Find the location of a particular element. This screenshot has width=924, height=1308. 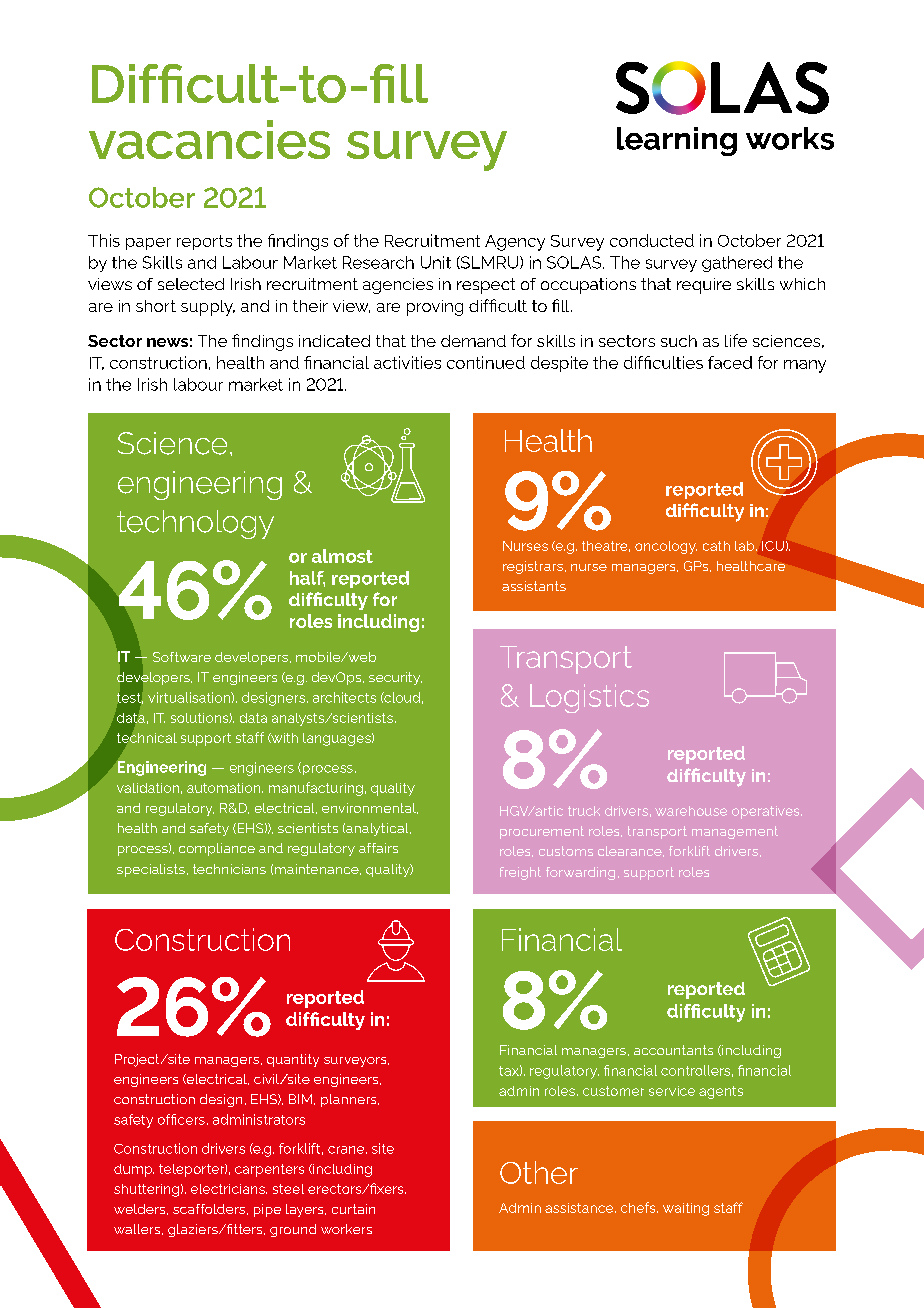

continued is located at coordinates (486, 362).
